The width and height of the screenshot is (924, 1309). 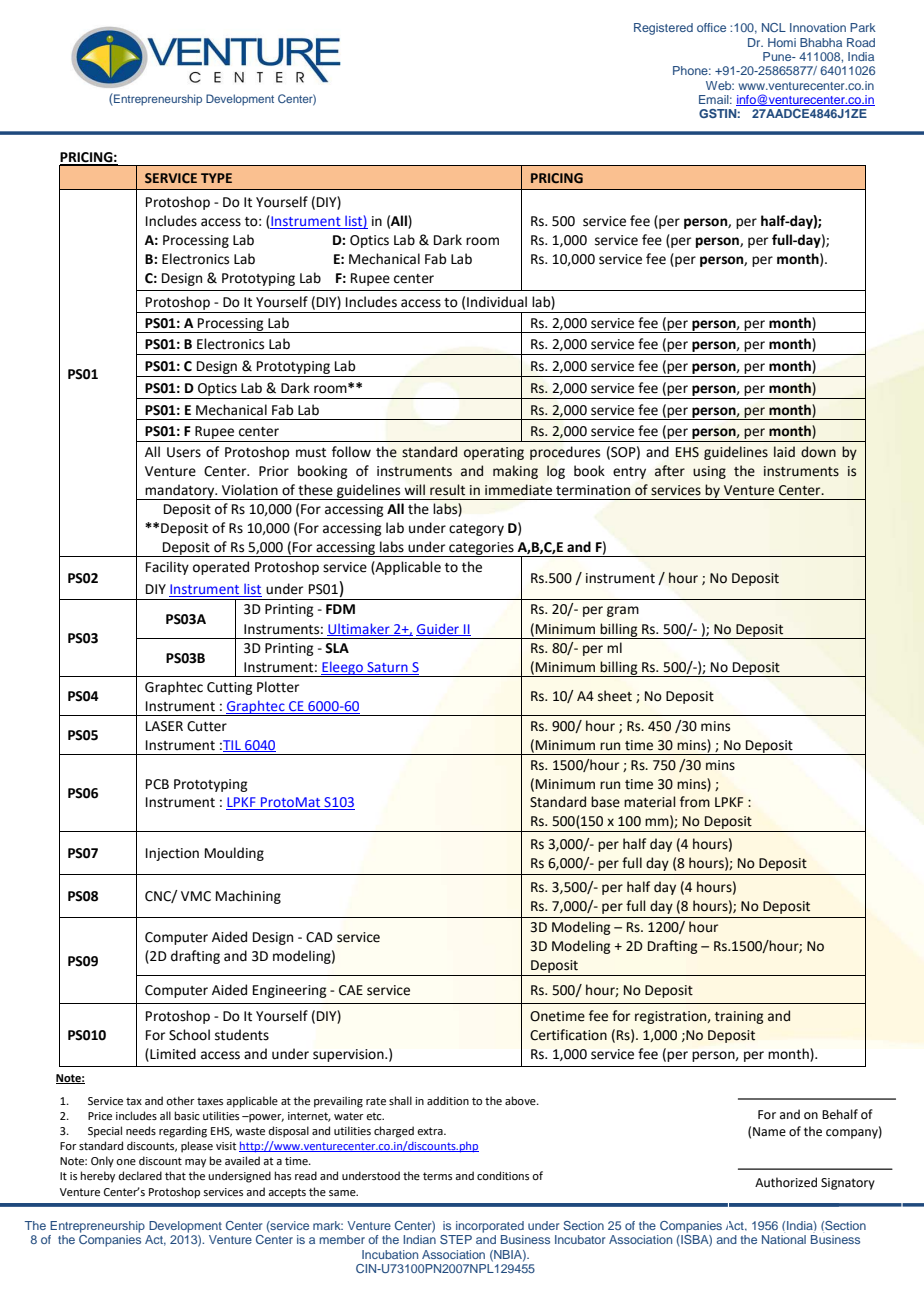 I want to click on CAE, so click(x=351, y=990).
